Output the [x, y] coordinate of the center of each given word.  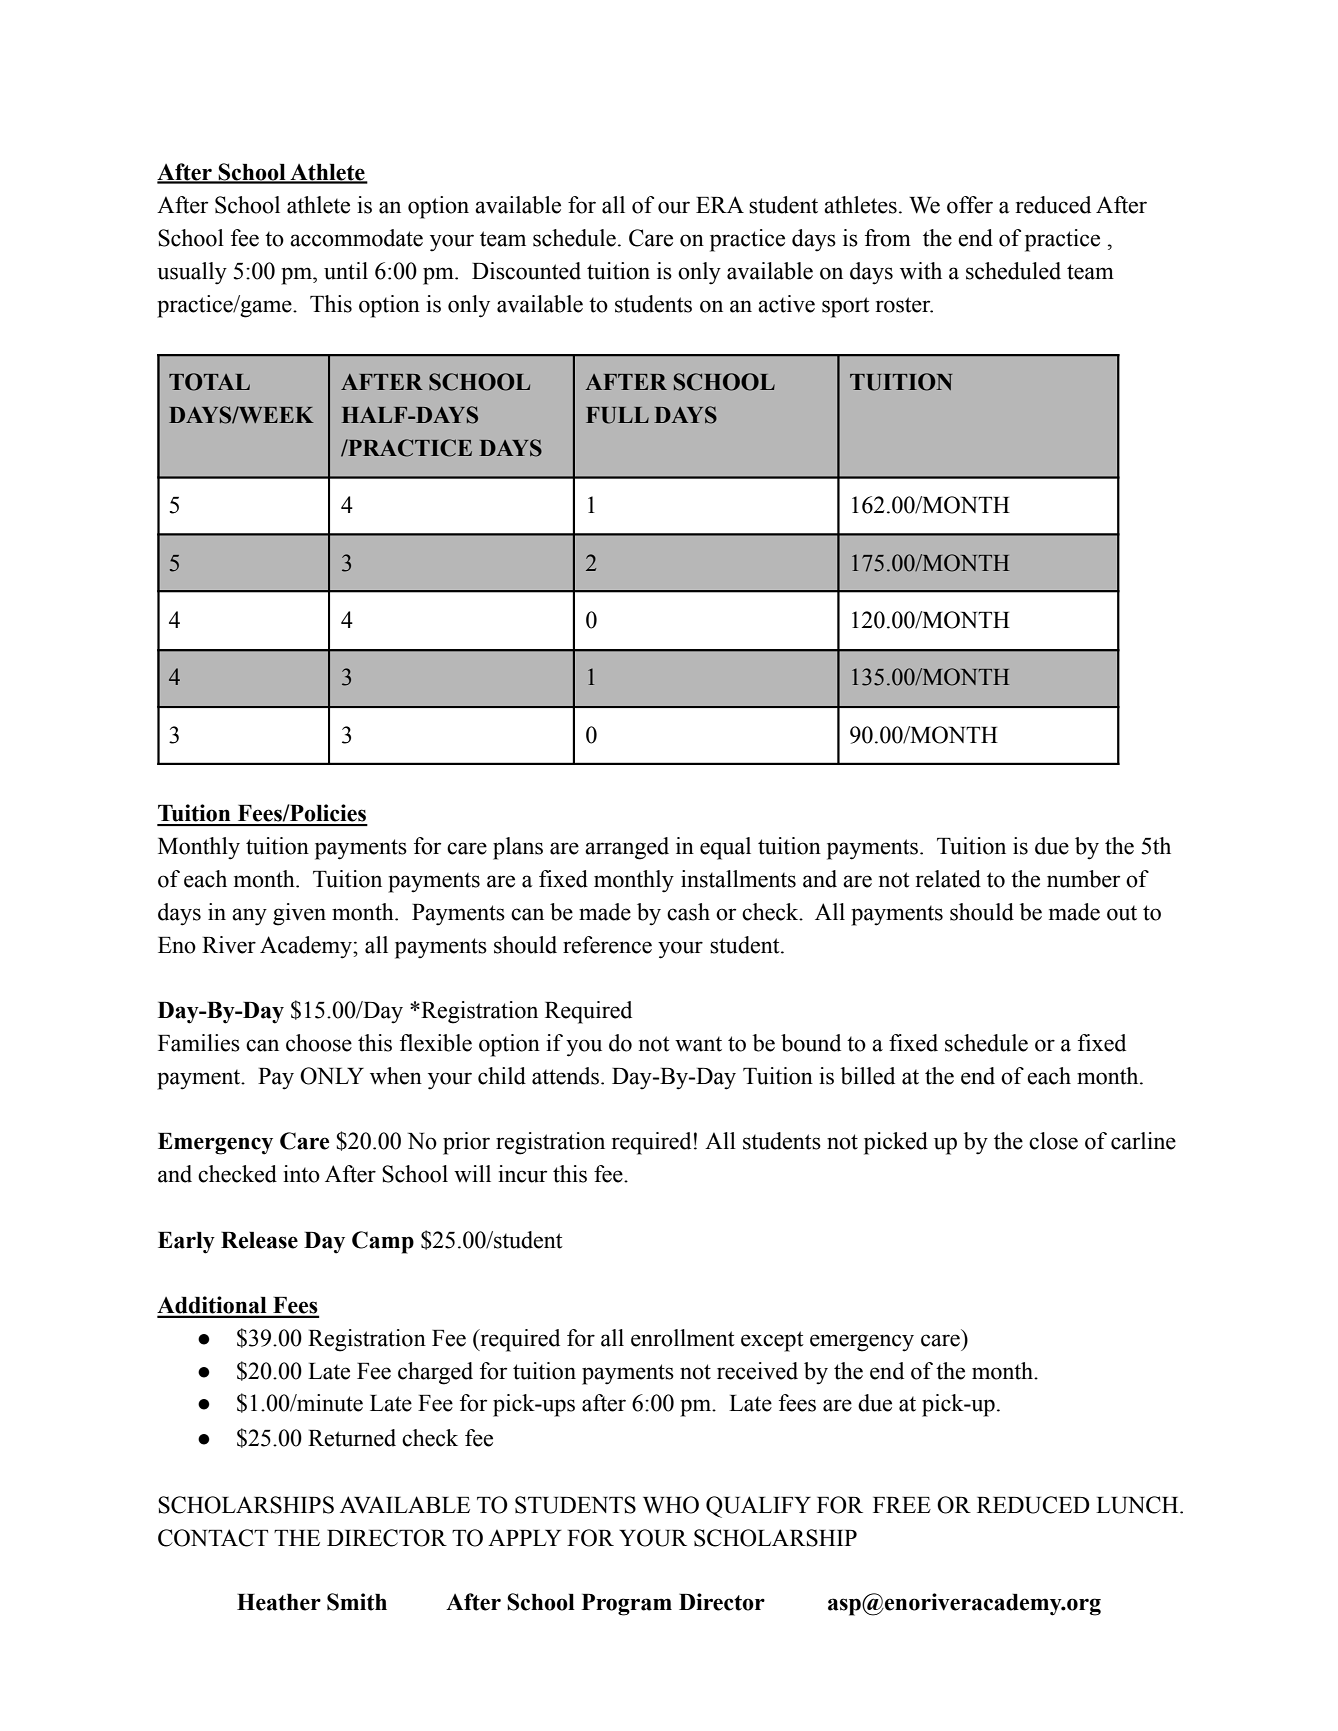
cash [688, 912]
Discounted [526, 271]
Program [627, 1605]
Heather [279, 1602]
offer [970, 205]
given [299, 914]
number [1083, 879]
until [346, 271]
